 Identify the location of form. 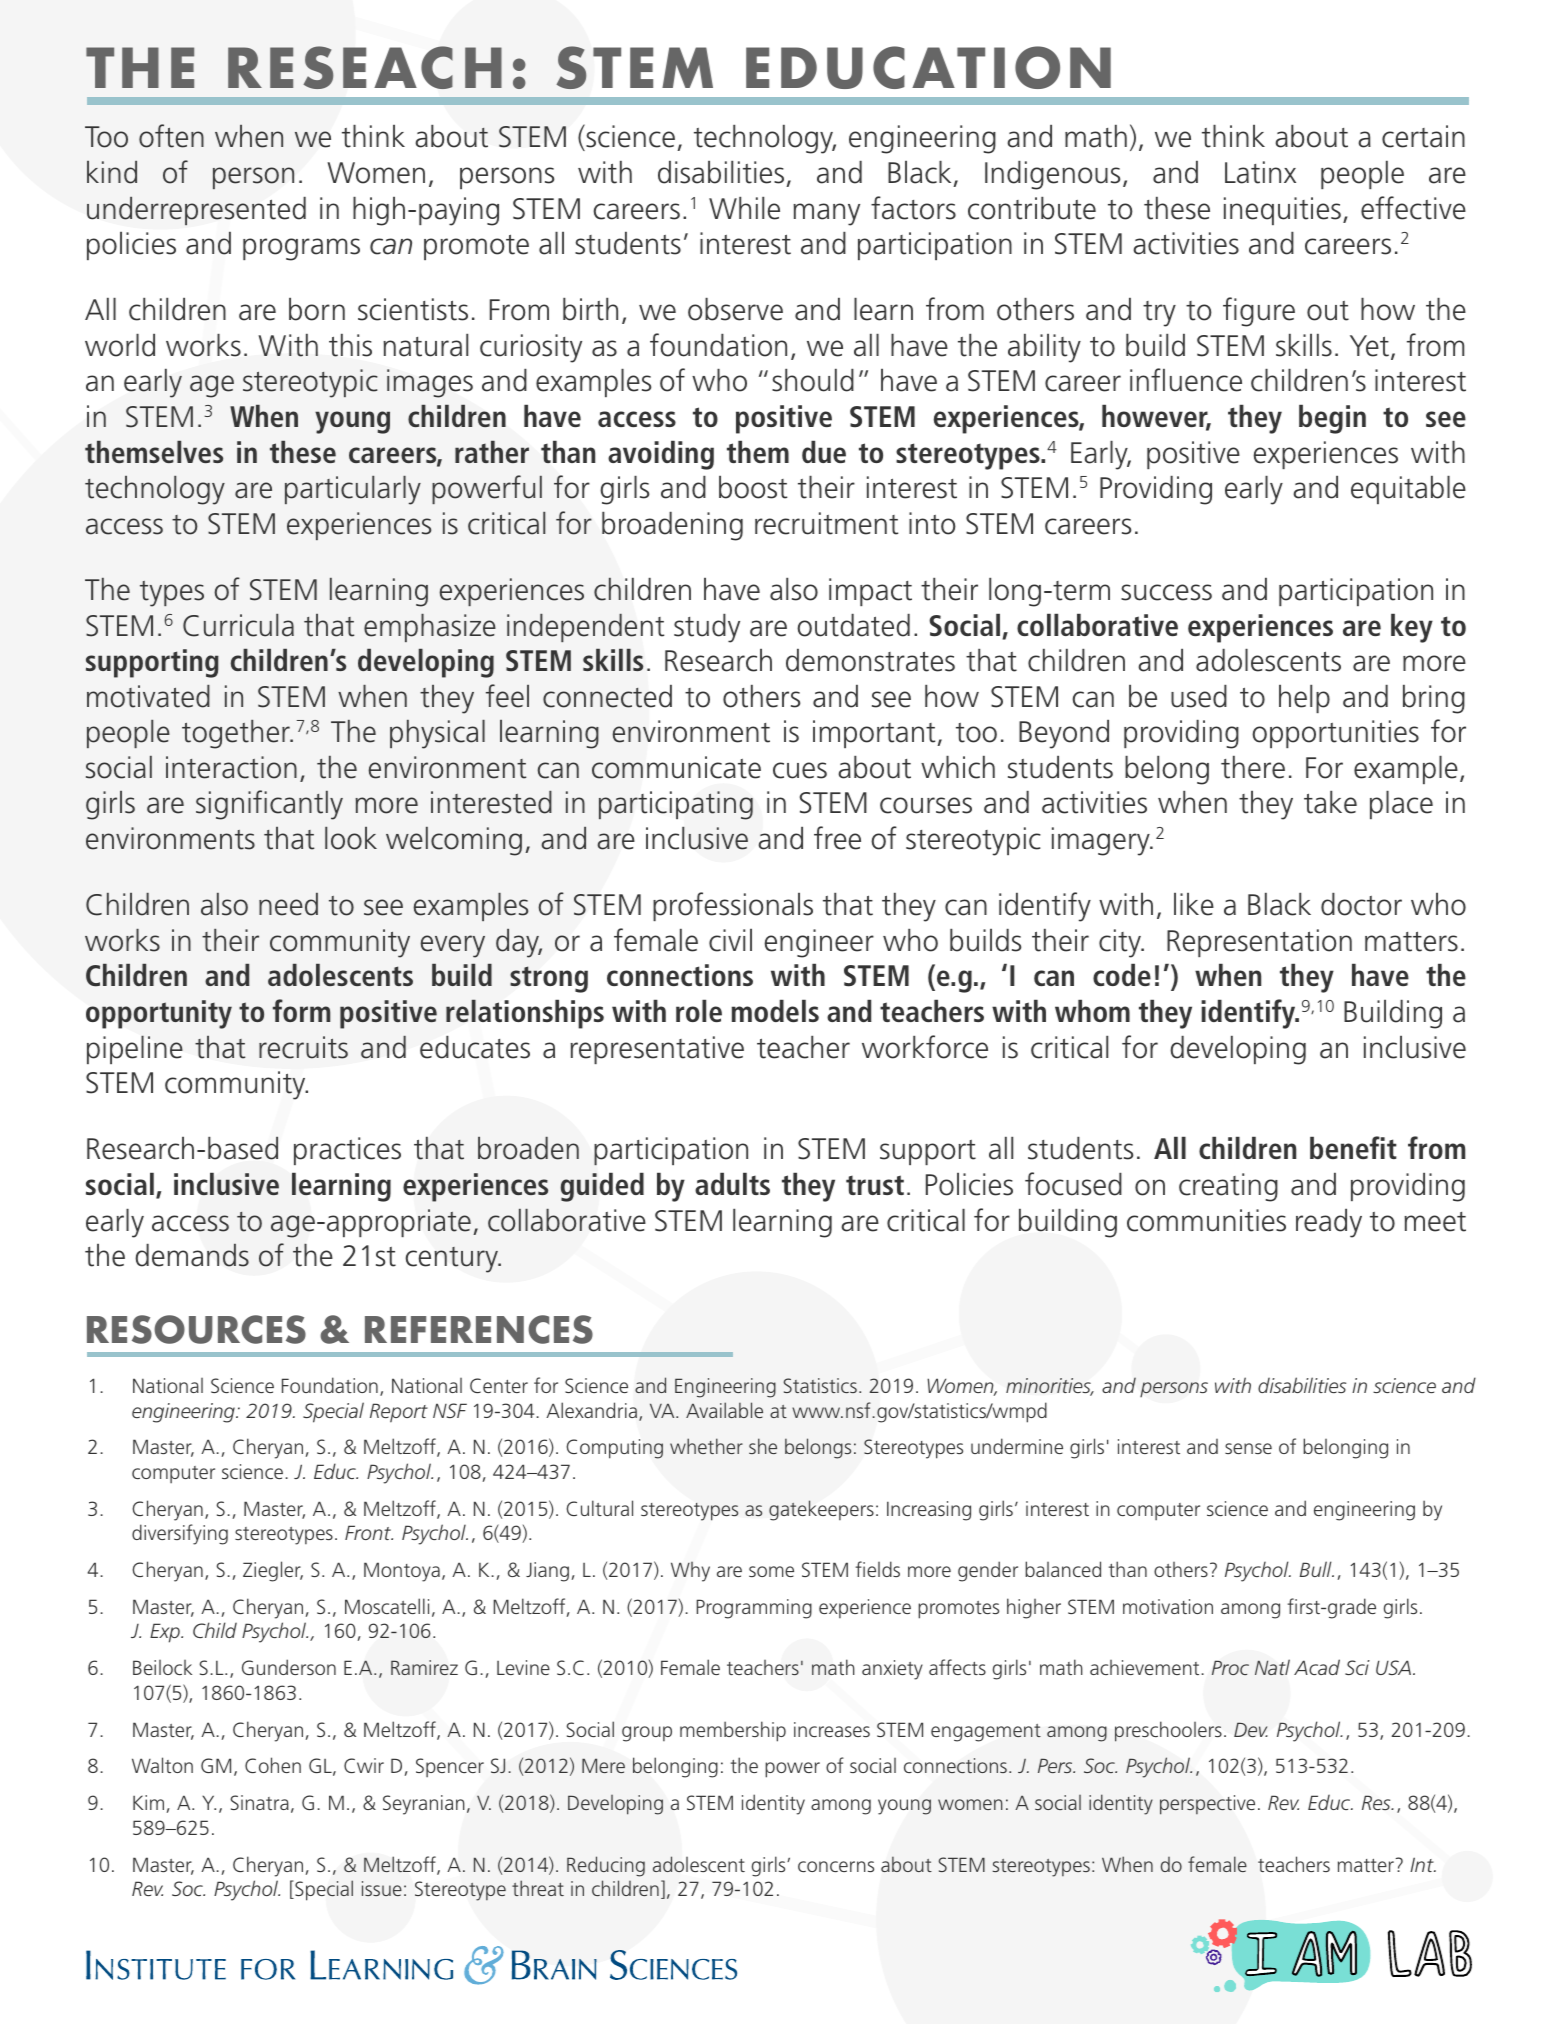
(301, 1010).
